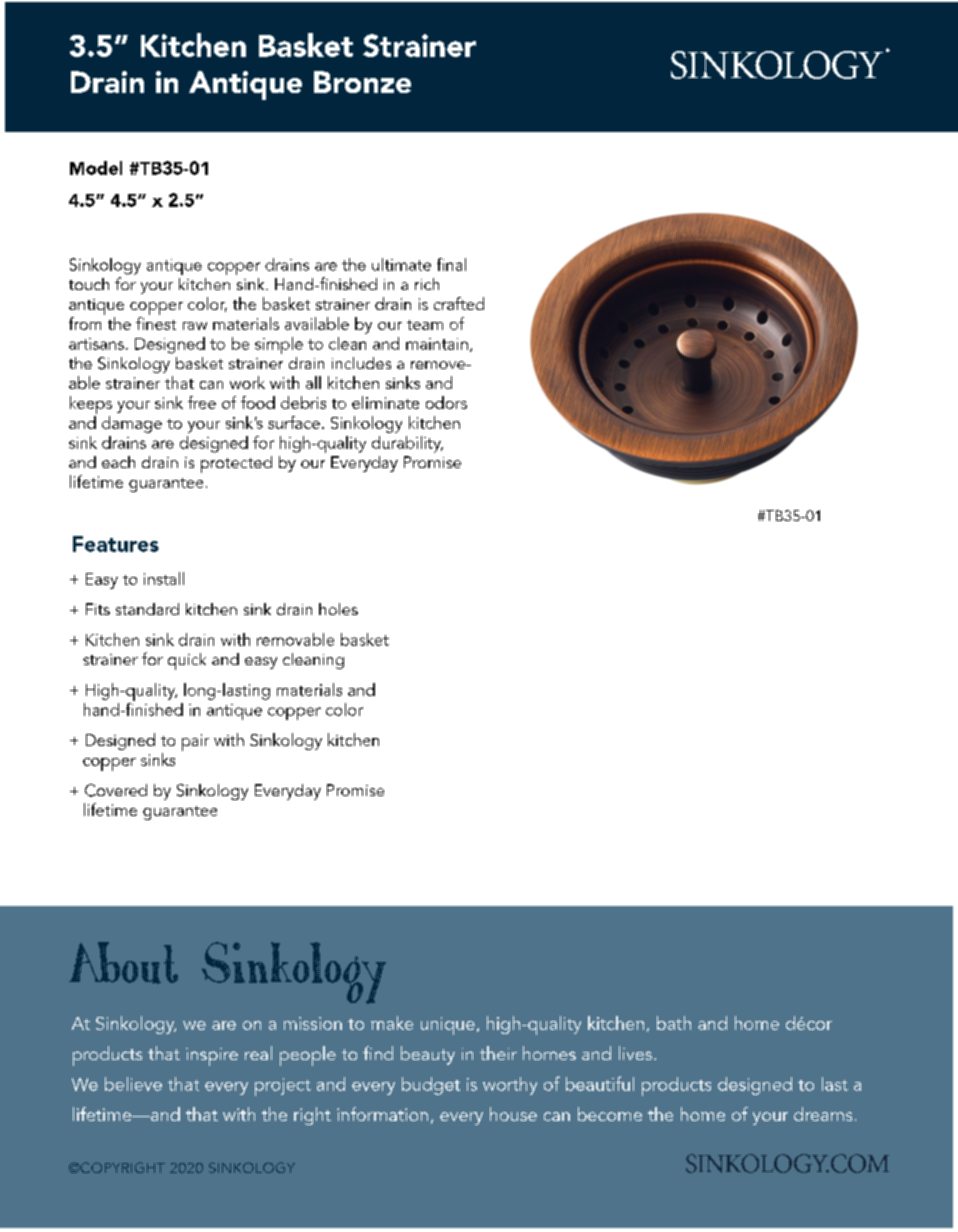 The image size is (958, 1232). What do you see at coordinates (195, 742) in the screenshot?
I see `pair` at bounding box center [195, 742].
